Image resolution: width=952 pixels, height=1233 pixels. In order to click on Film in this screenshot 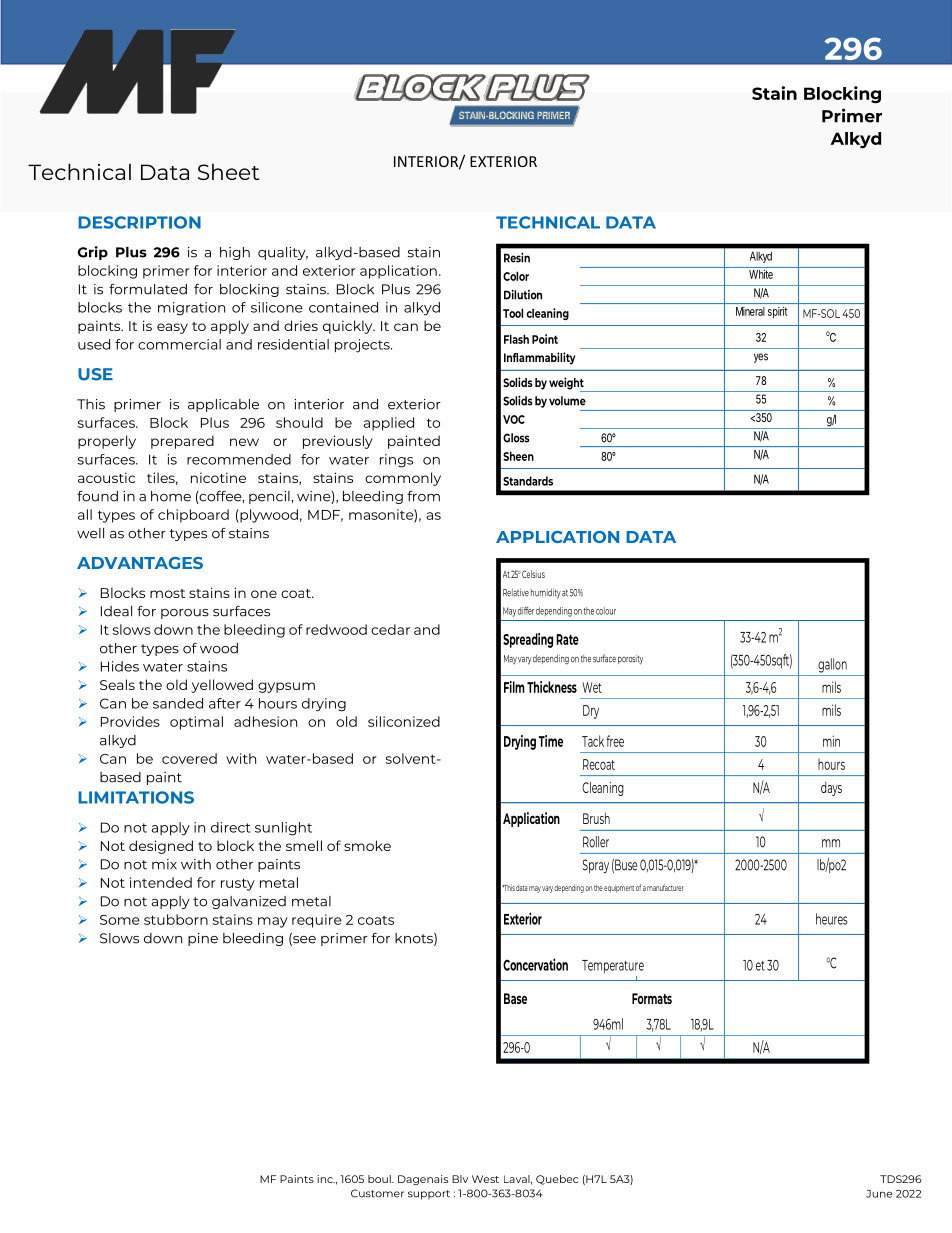, I will do `click(514, 687)`.
